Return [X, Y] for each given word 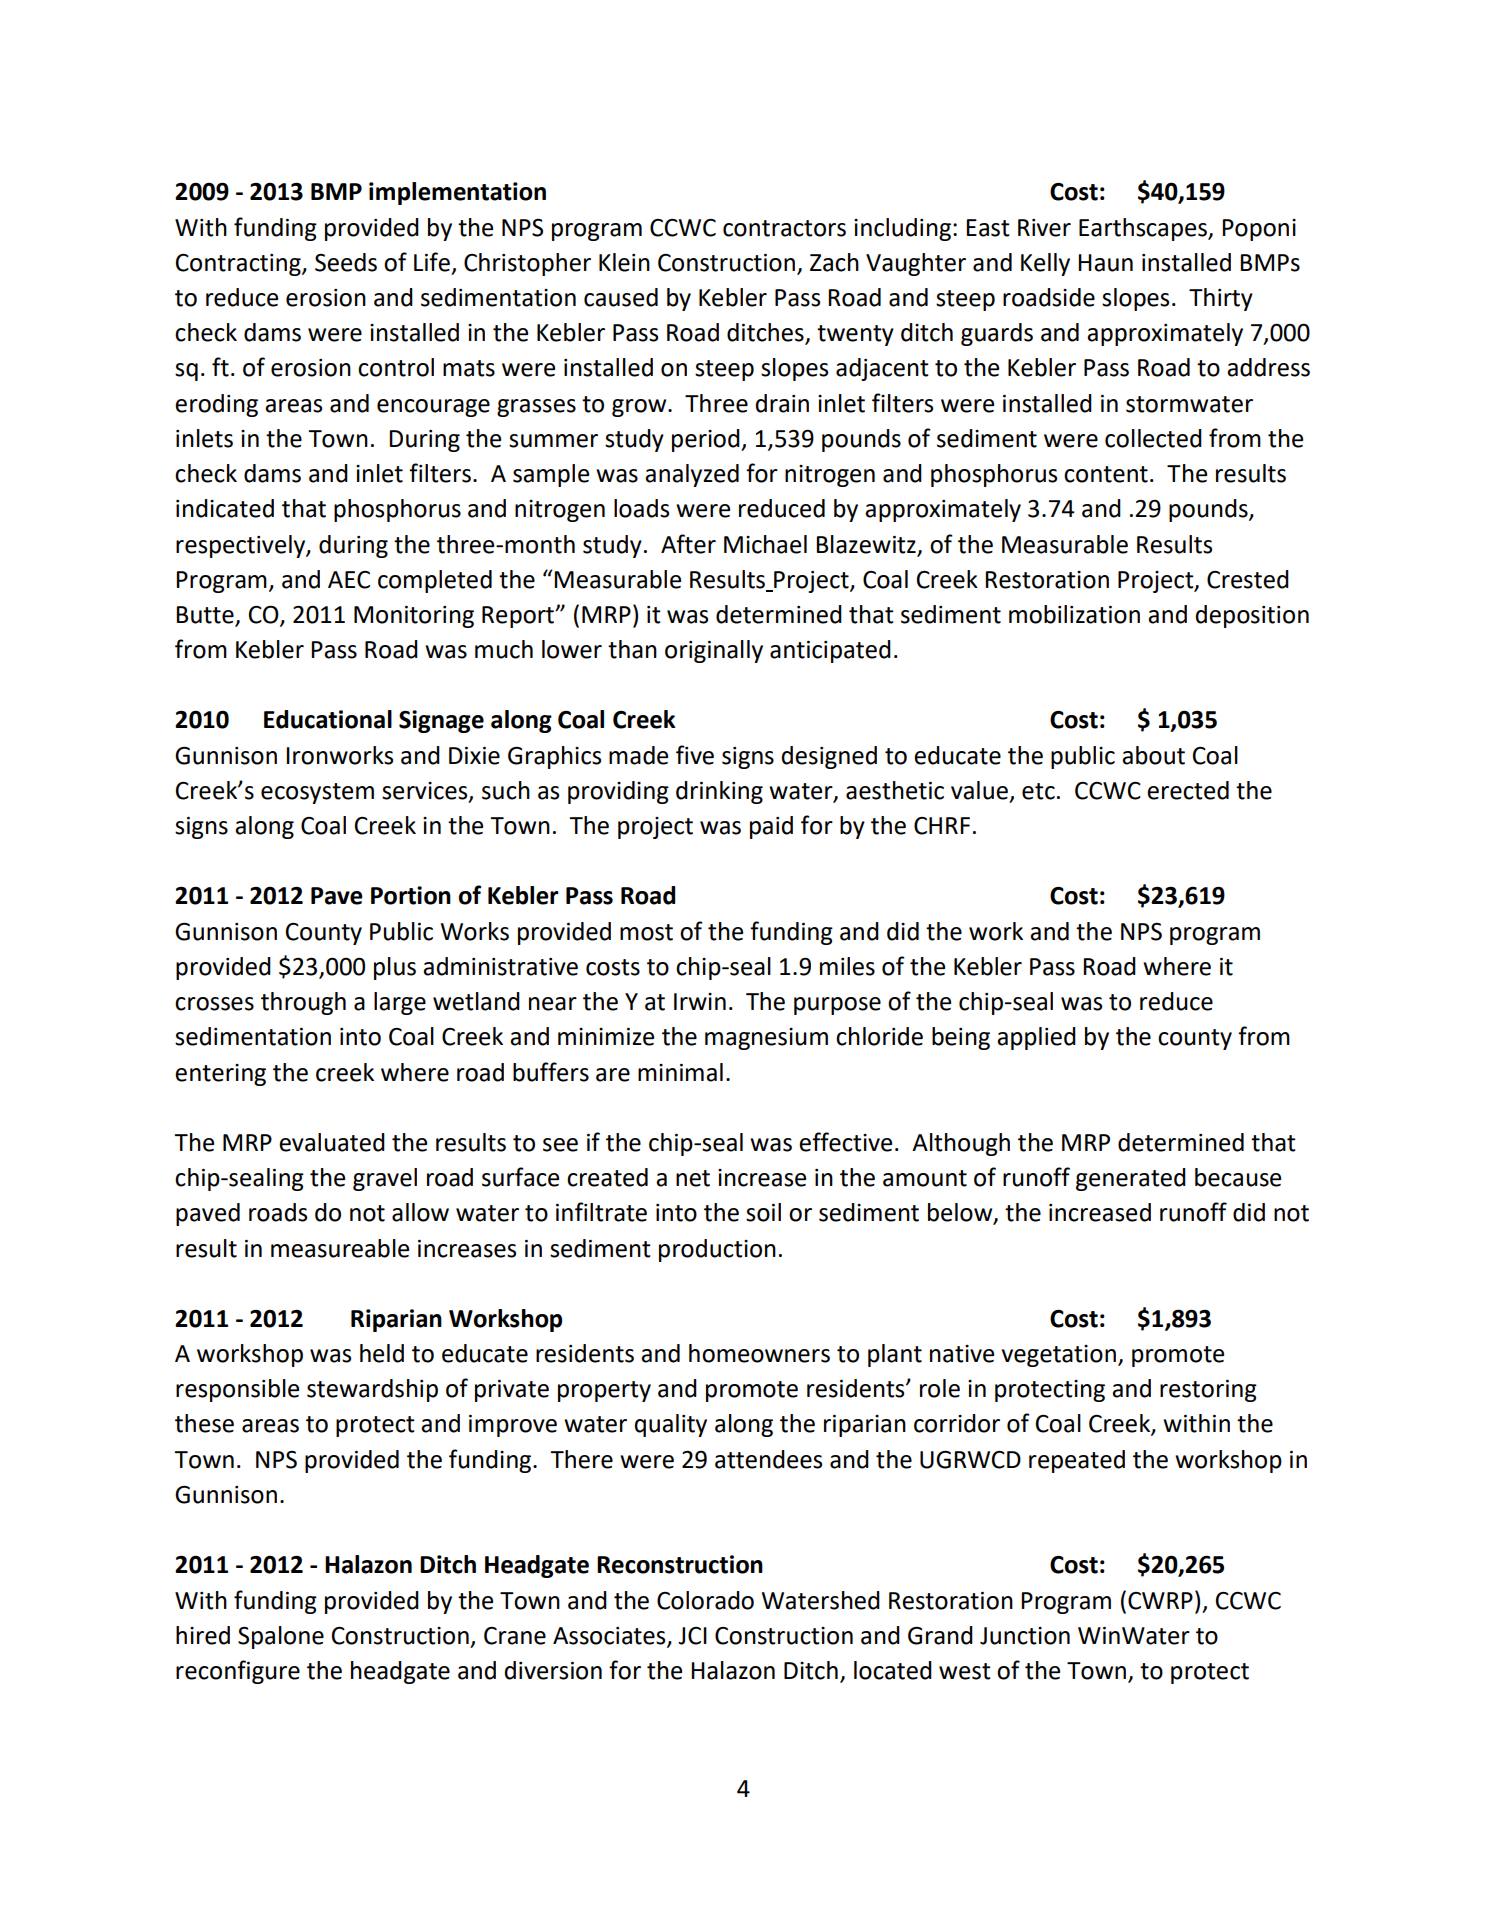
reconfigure [238, 1672]
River [1044, 228]
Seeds [346, 262]
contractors [784, 228]
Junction [1025, 1636]
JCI [692, 1636]
